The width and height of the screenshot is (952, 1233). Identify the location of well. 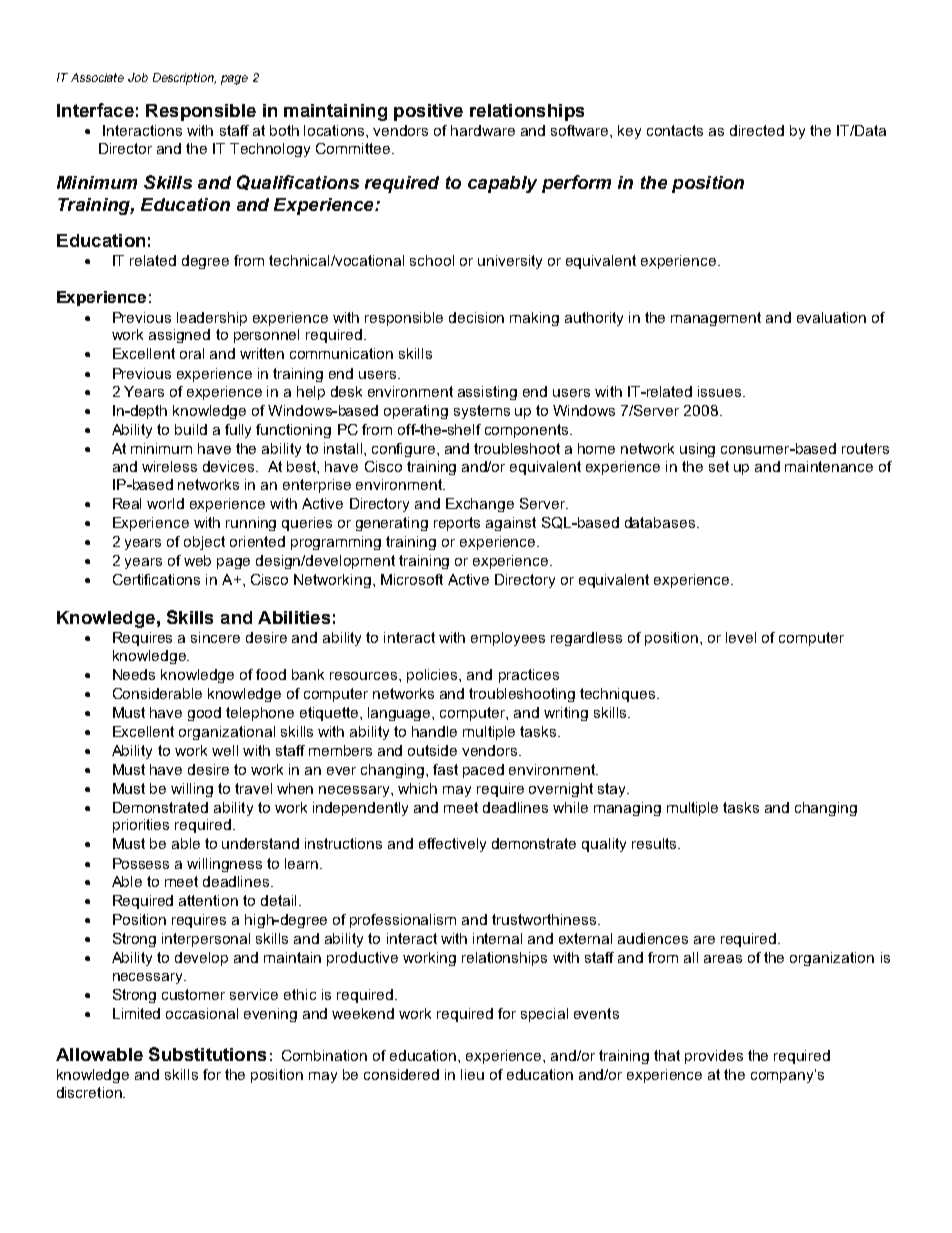
(225, 750).
